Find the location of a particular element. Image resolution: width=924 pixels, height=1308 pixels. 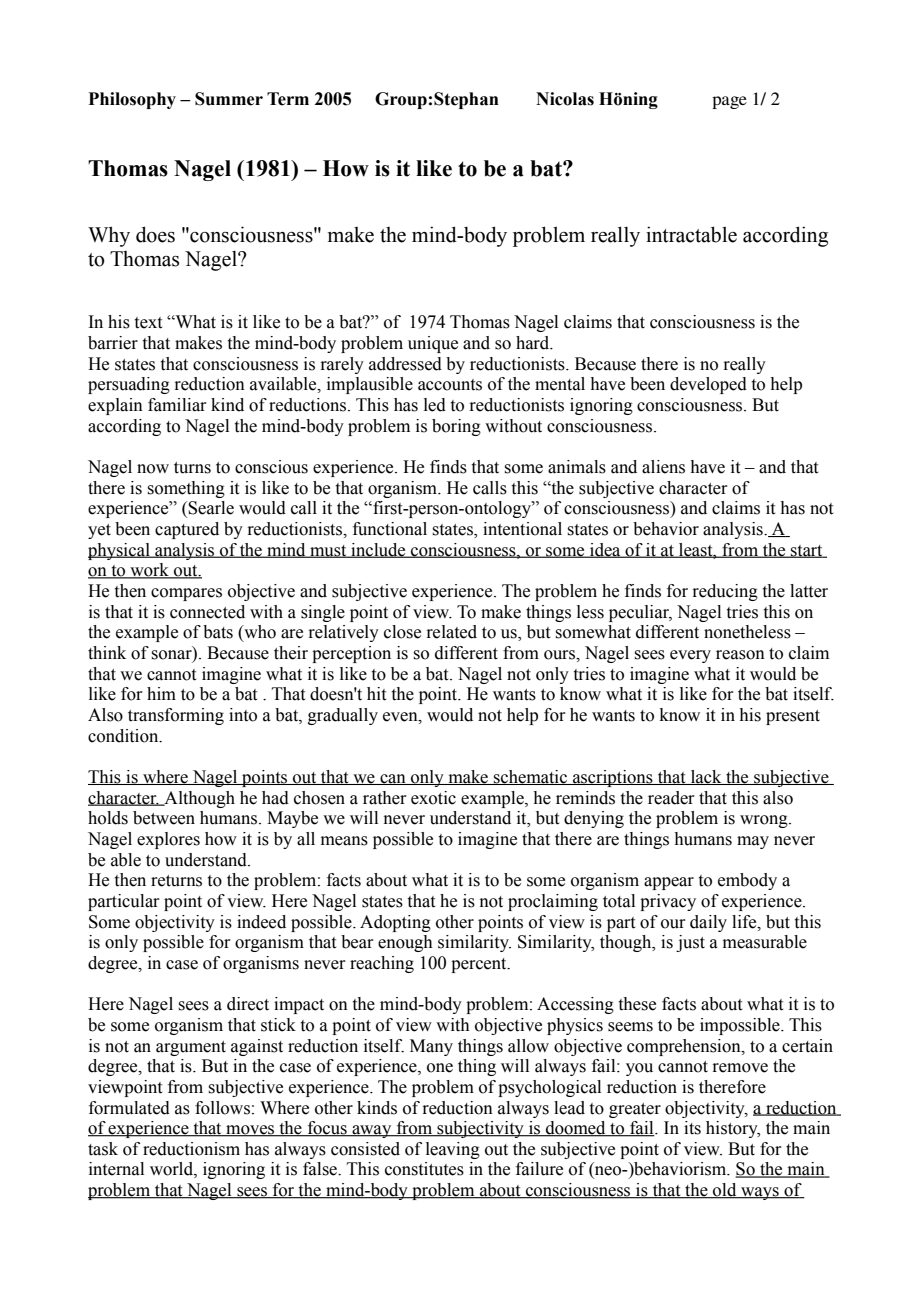

accounts is located at coordinates (450, 385).
